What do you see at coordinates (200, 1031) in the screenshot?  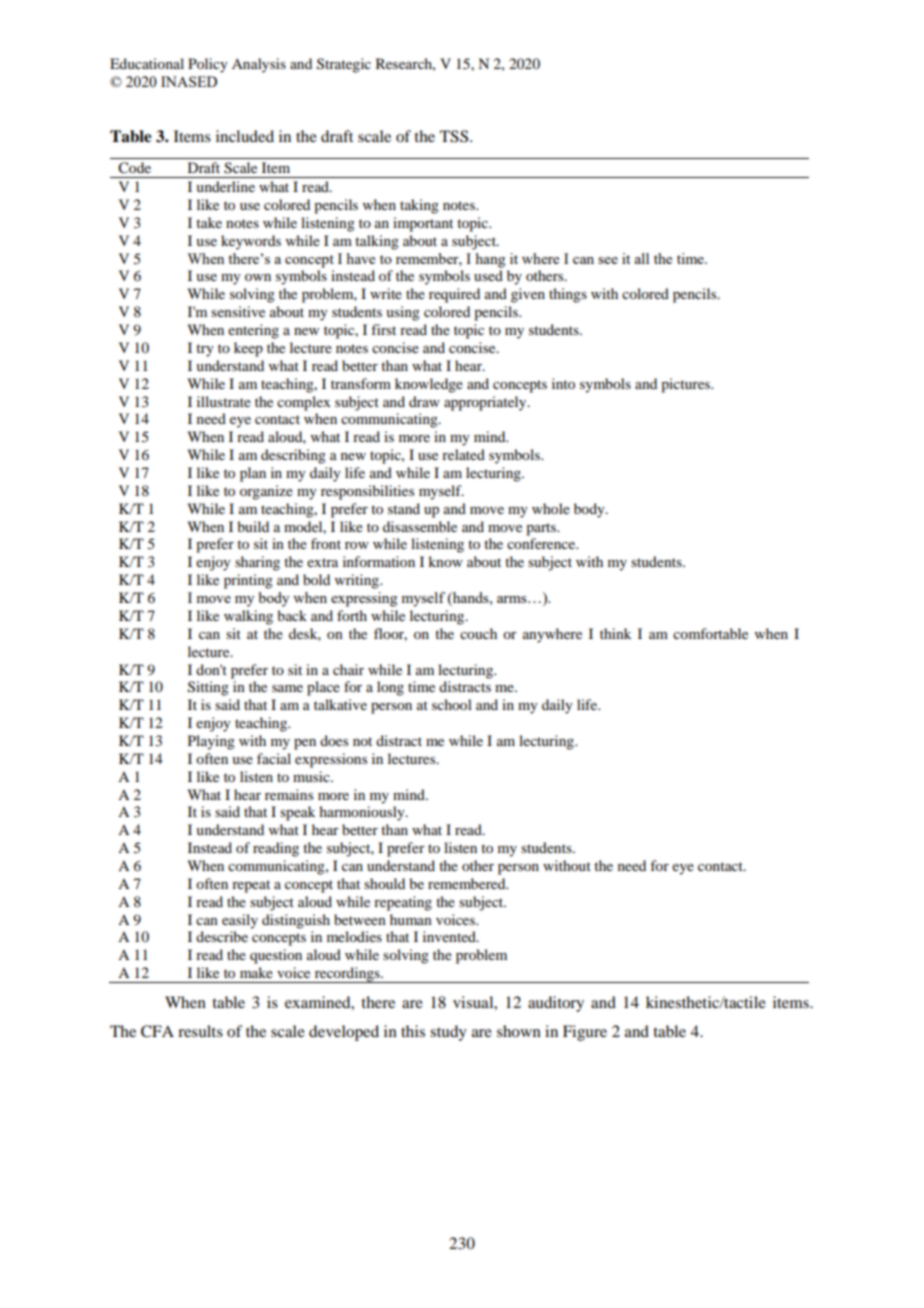 I see `results` at bounding box center [200, 1031].
